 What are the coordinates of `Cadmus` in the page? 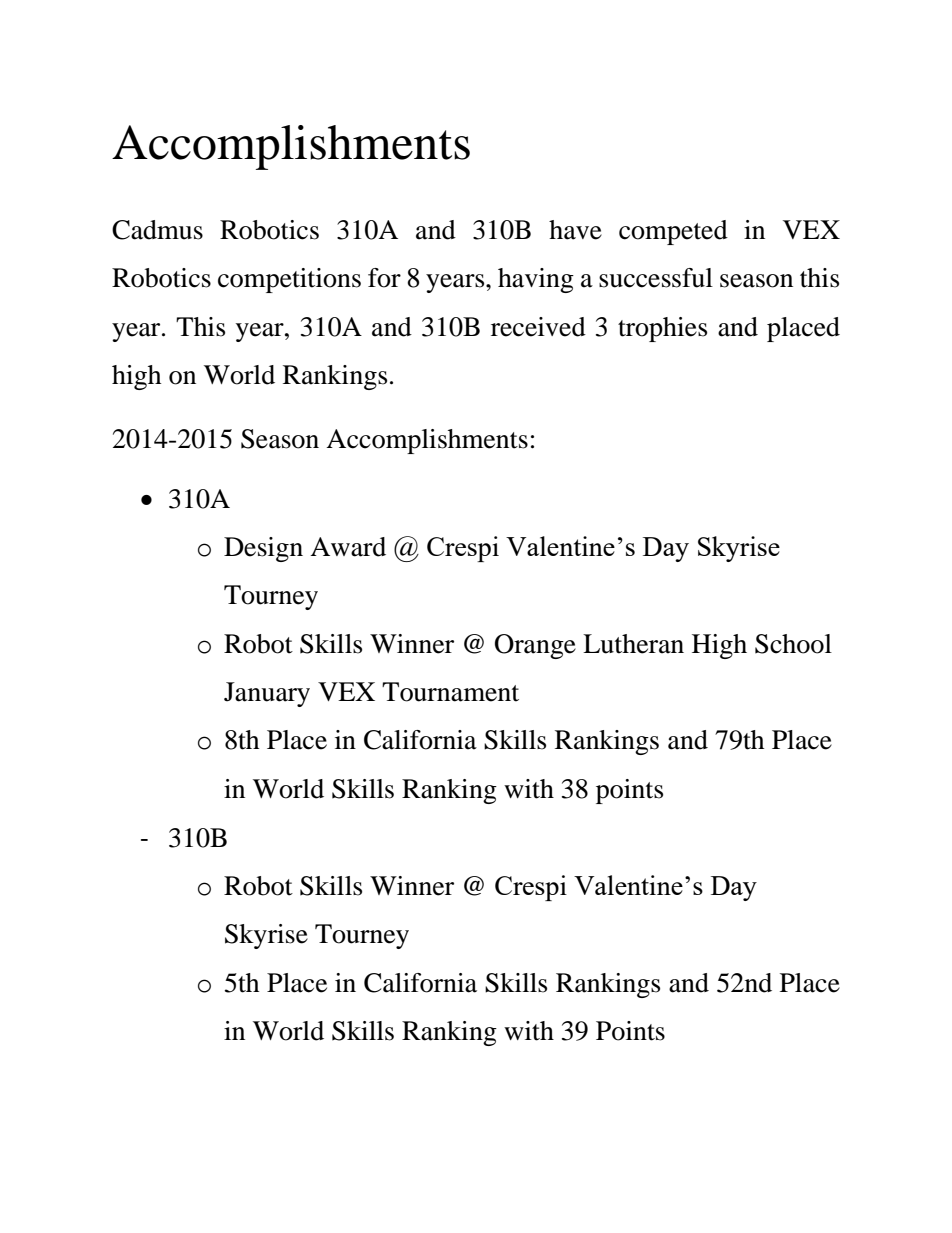 It's located at (157, 230).
